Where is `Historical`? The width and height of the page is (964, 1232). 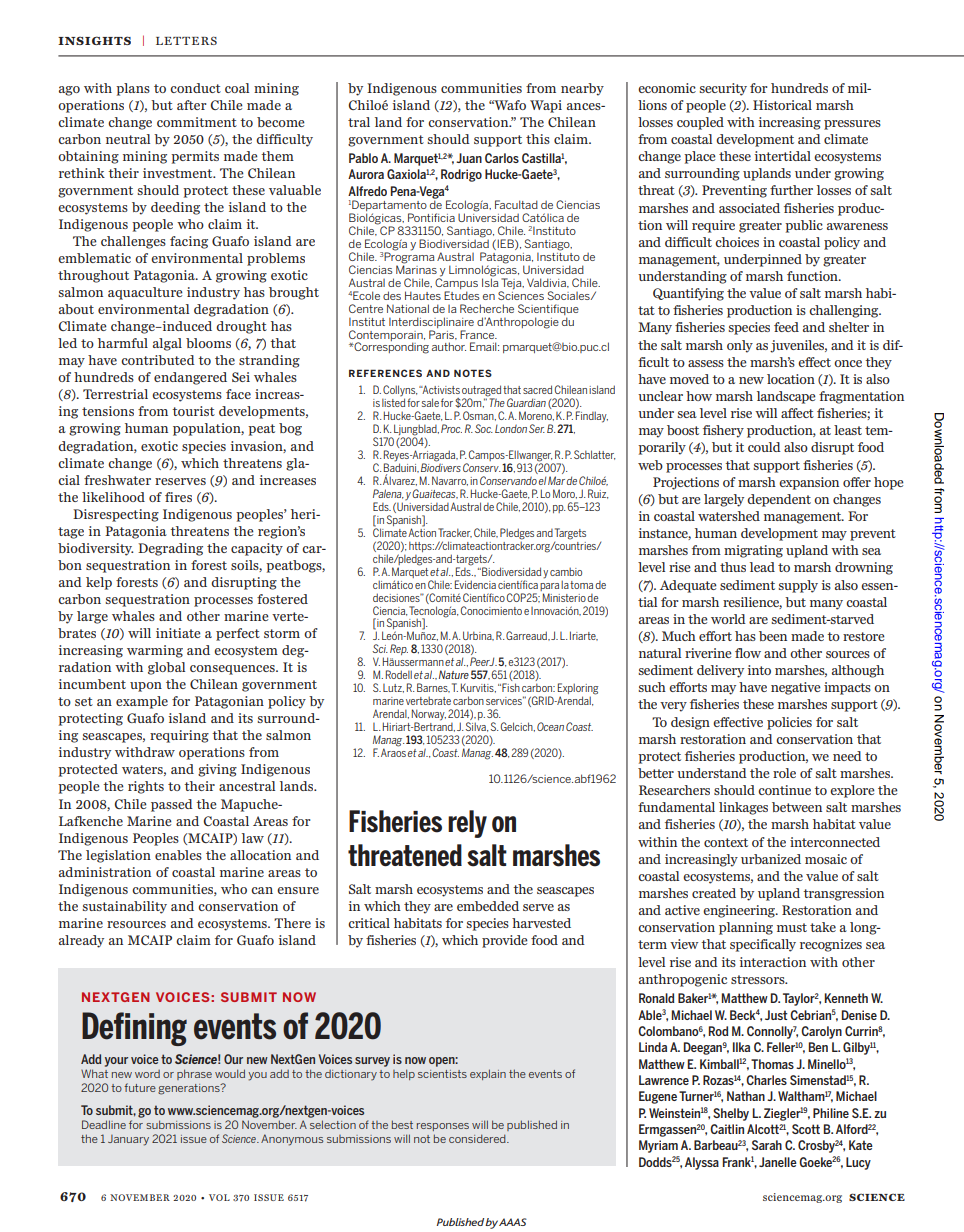
Historical is located at coordinates (782, 105).
